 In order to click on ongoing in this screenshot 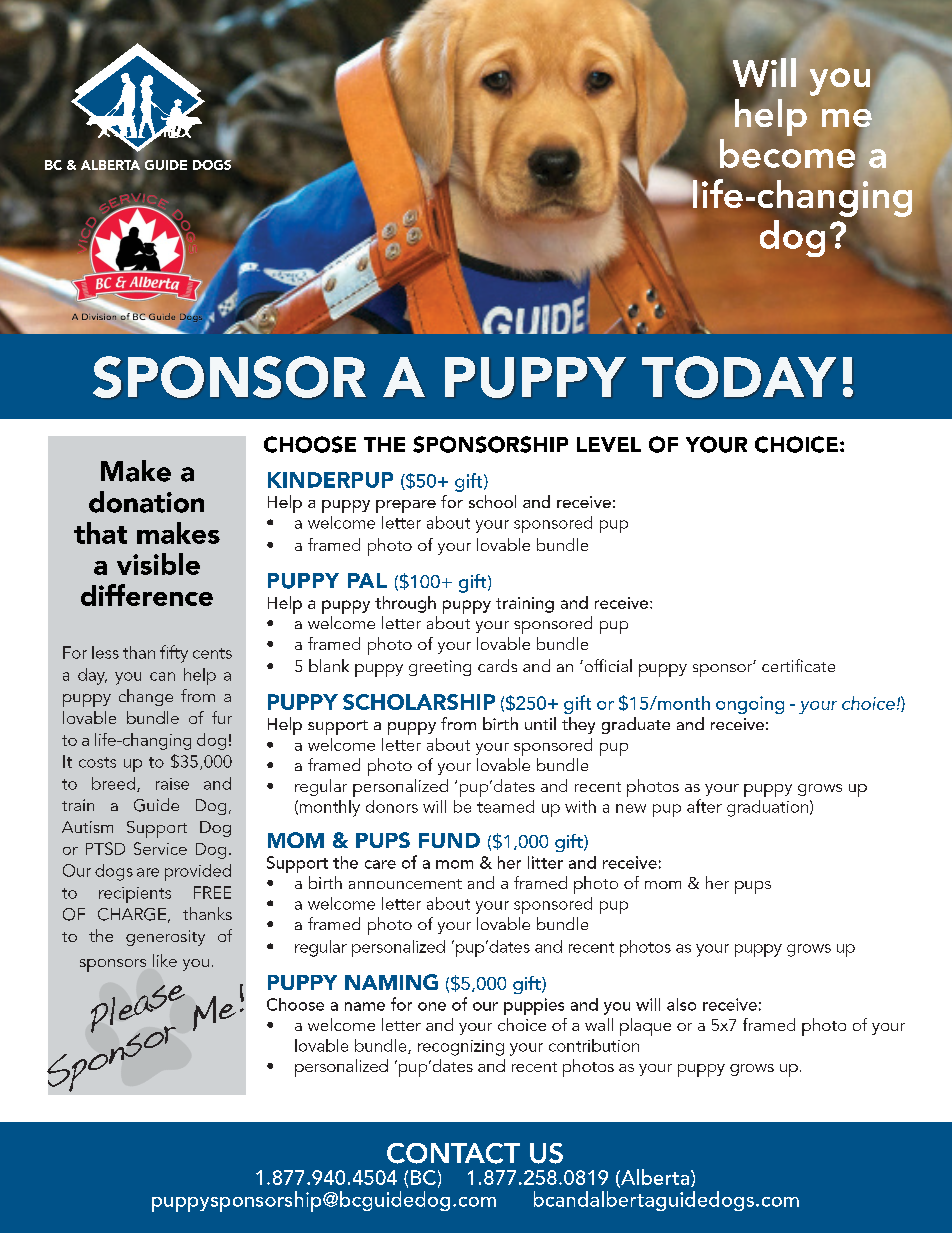, I will do `click(750, 705)`.
